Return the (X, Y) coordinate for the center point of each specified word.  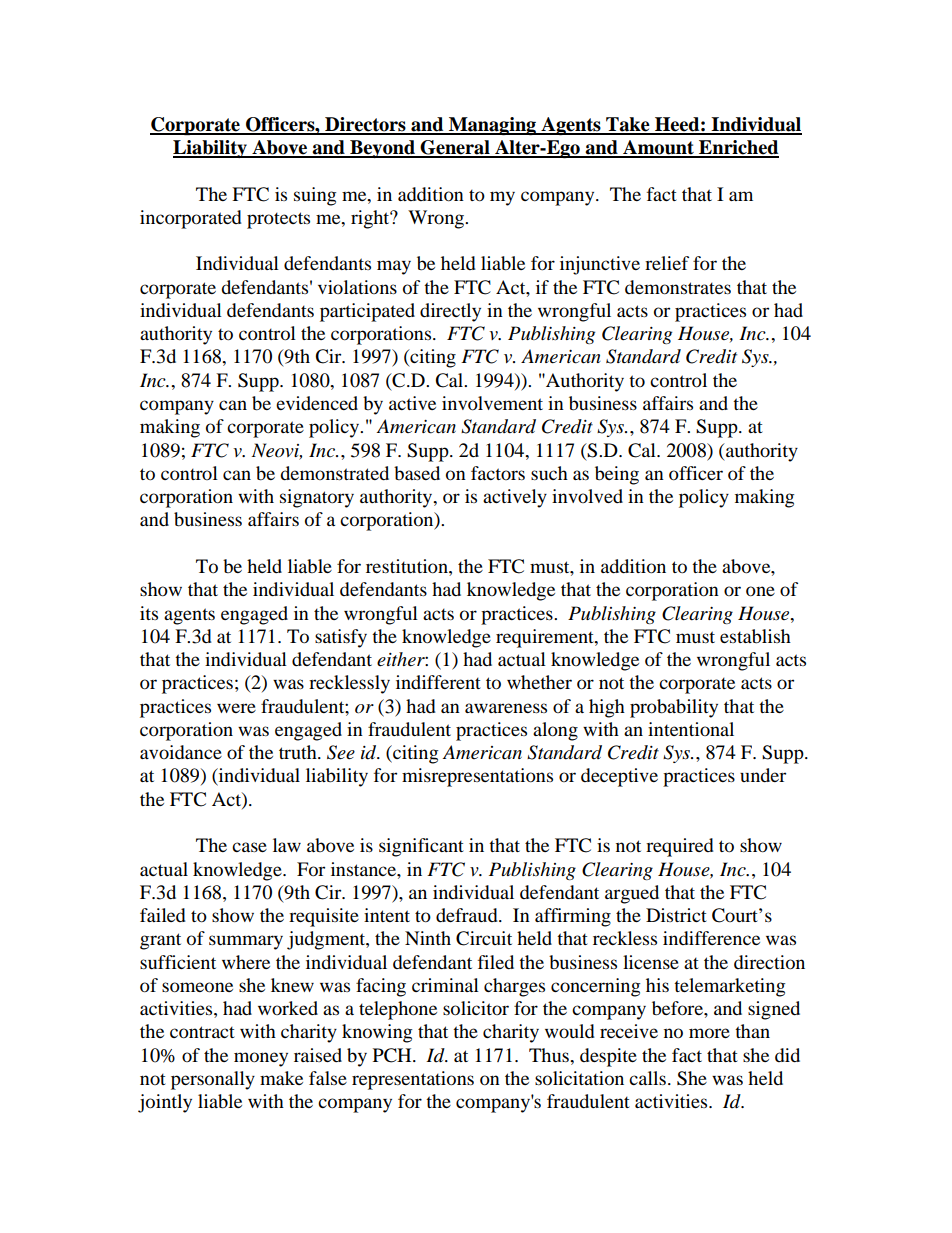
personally (213, 1080)
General (455, 148)
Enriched (738, 148)
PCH (393, 1055)
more (709, 1033)
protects (278, 220)
